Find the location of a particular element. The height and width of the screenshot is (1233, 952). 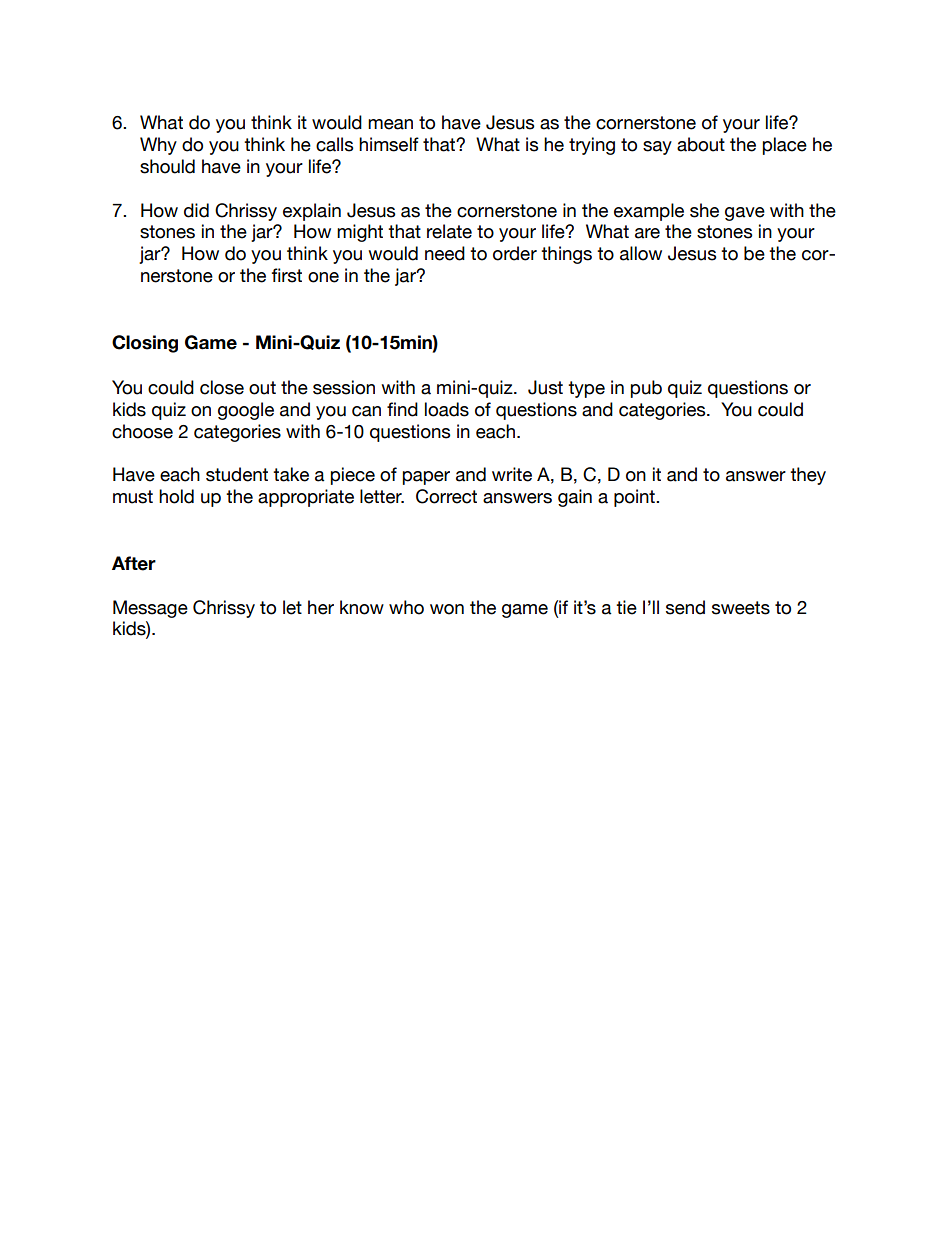

close is located at coordinates (222, 387).
